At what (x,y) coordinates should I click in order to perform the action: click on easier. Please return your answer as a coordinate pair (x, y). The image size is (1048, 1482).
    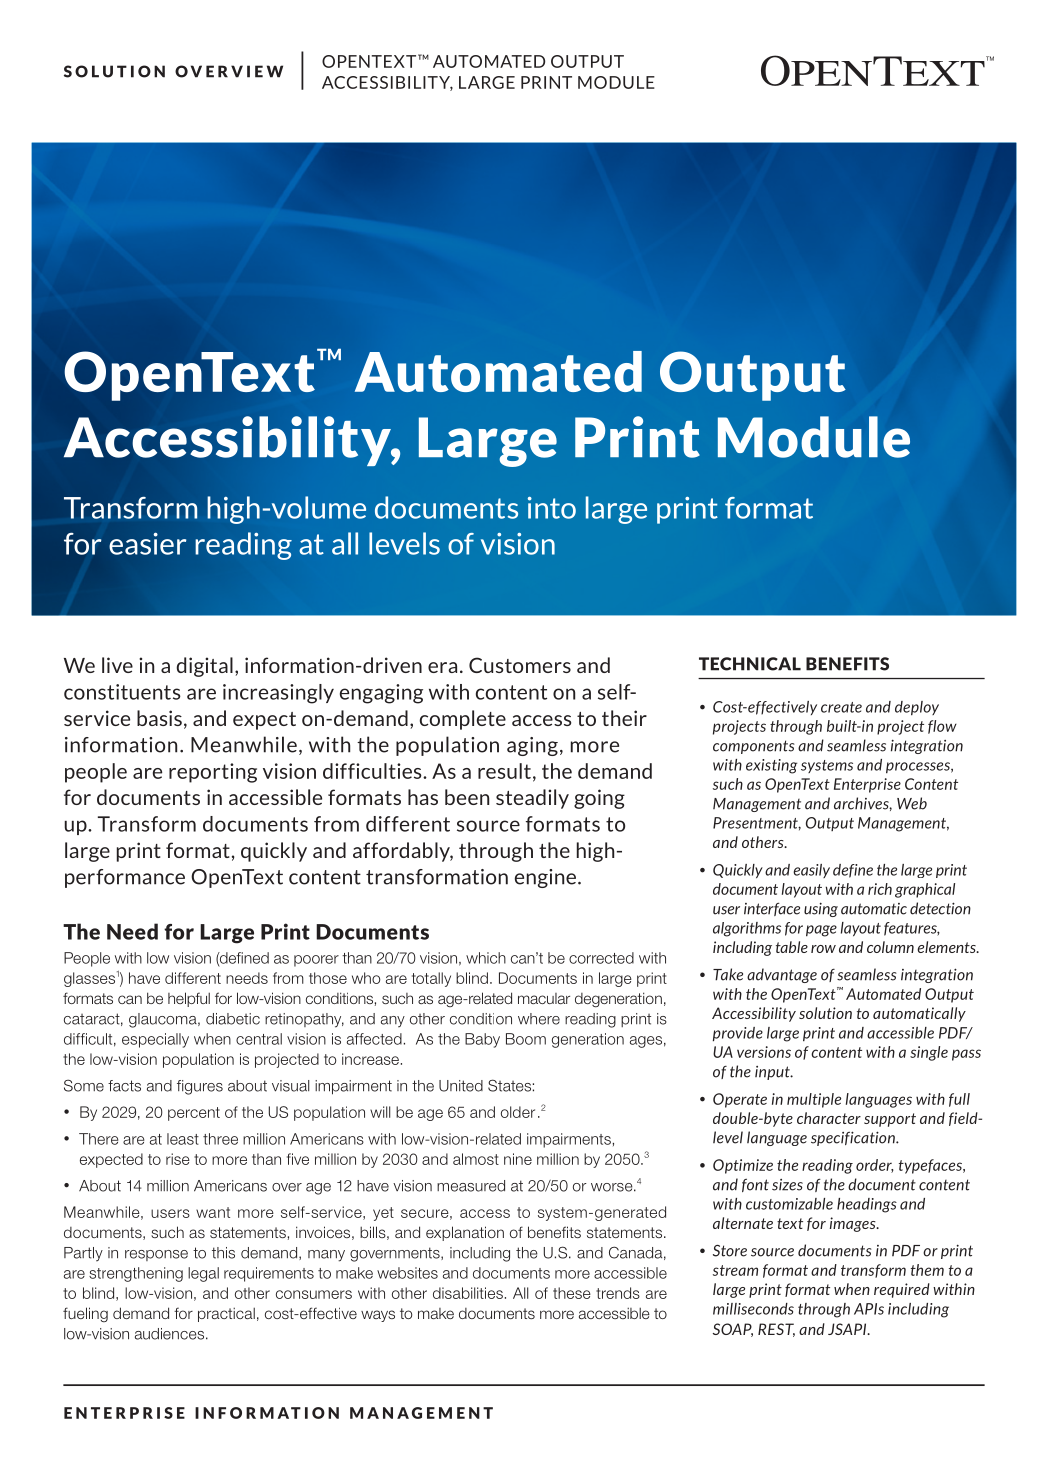
    Looking at the image, I should click on (148, 543).
